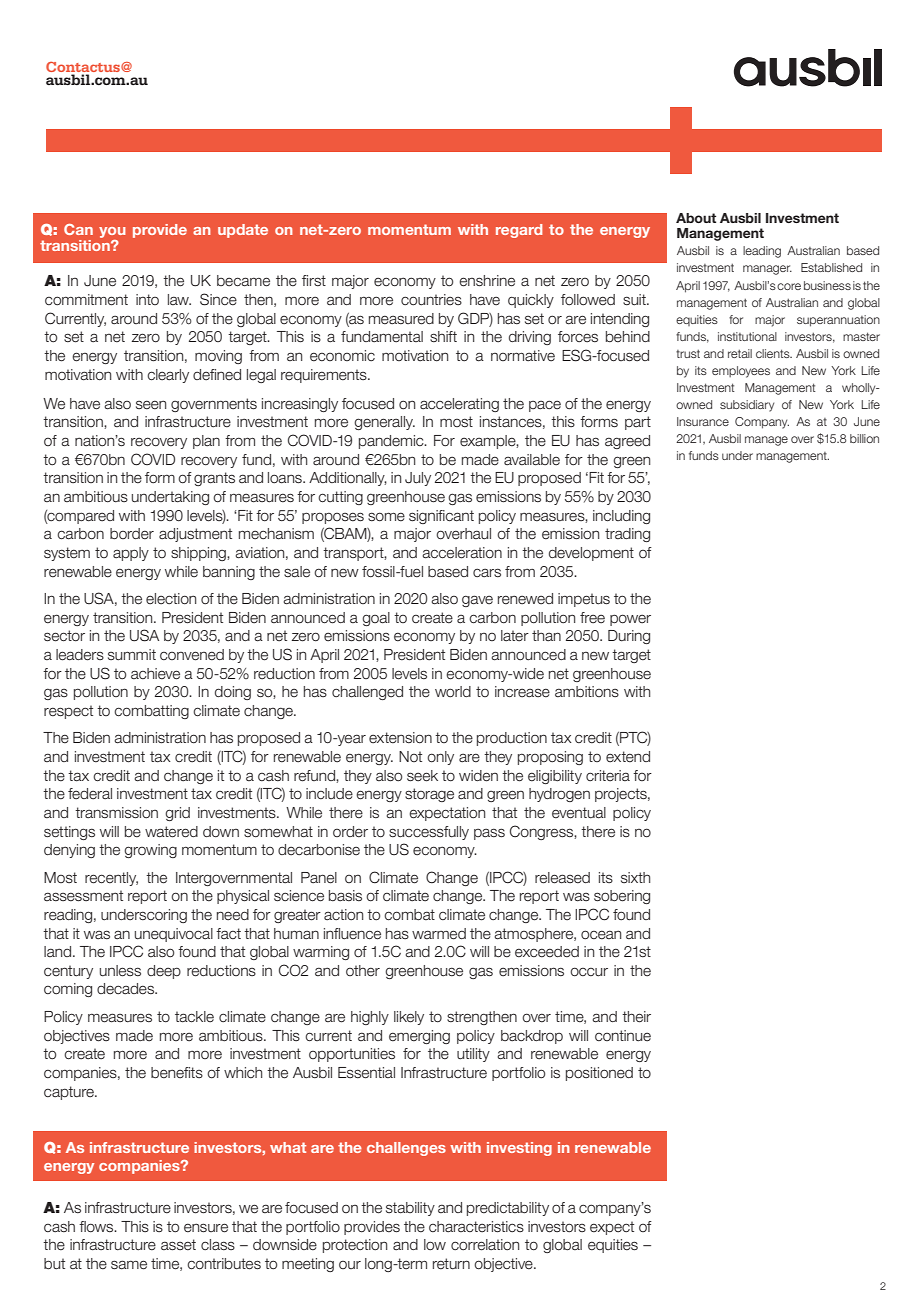 The image size is (924, 1308). What do you see at coordinates (439, 934) in the document?
I see `warmed` at bounding box center [439, 934].
